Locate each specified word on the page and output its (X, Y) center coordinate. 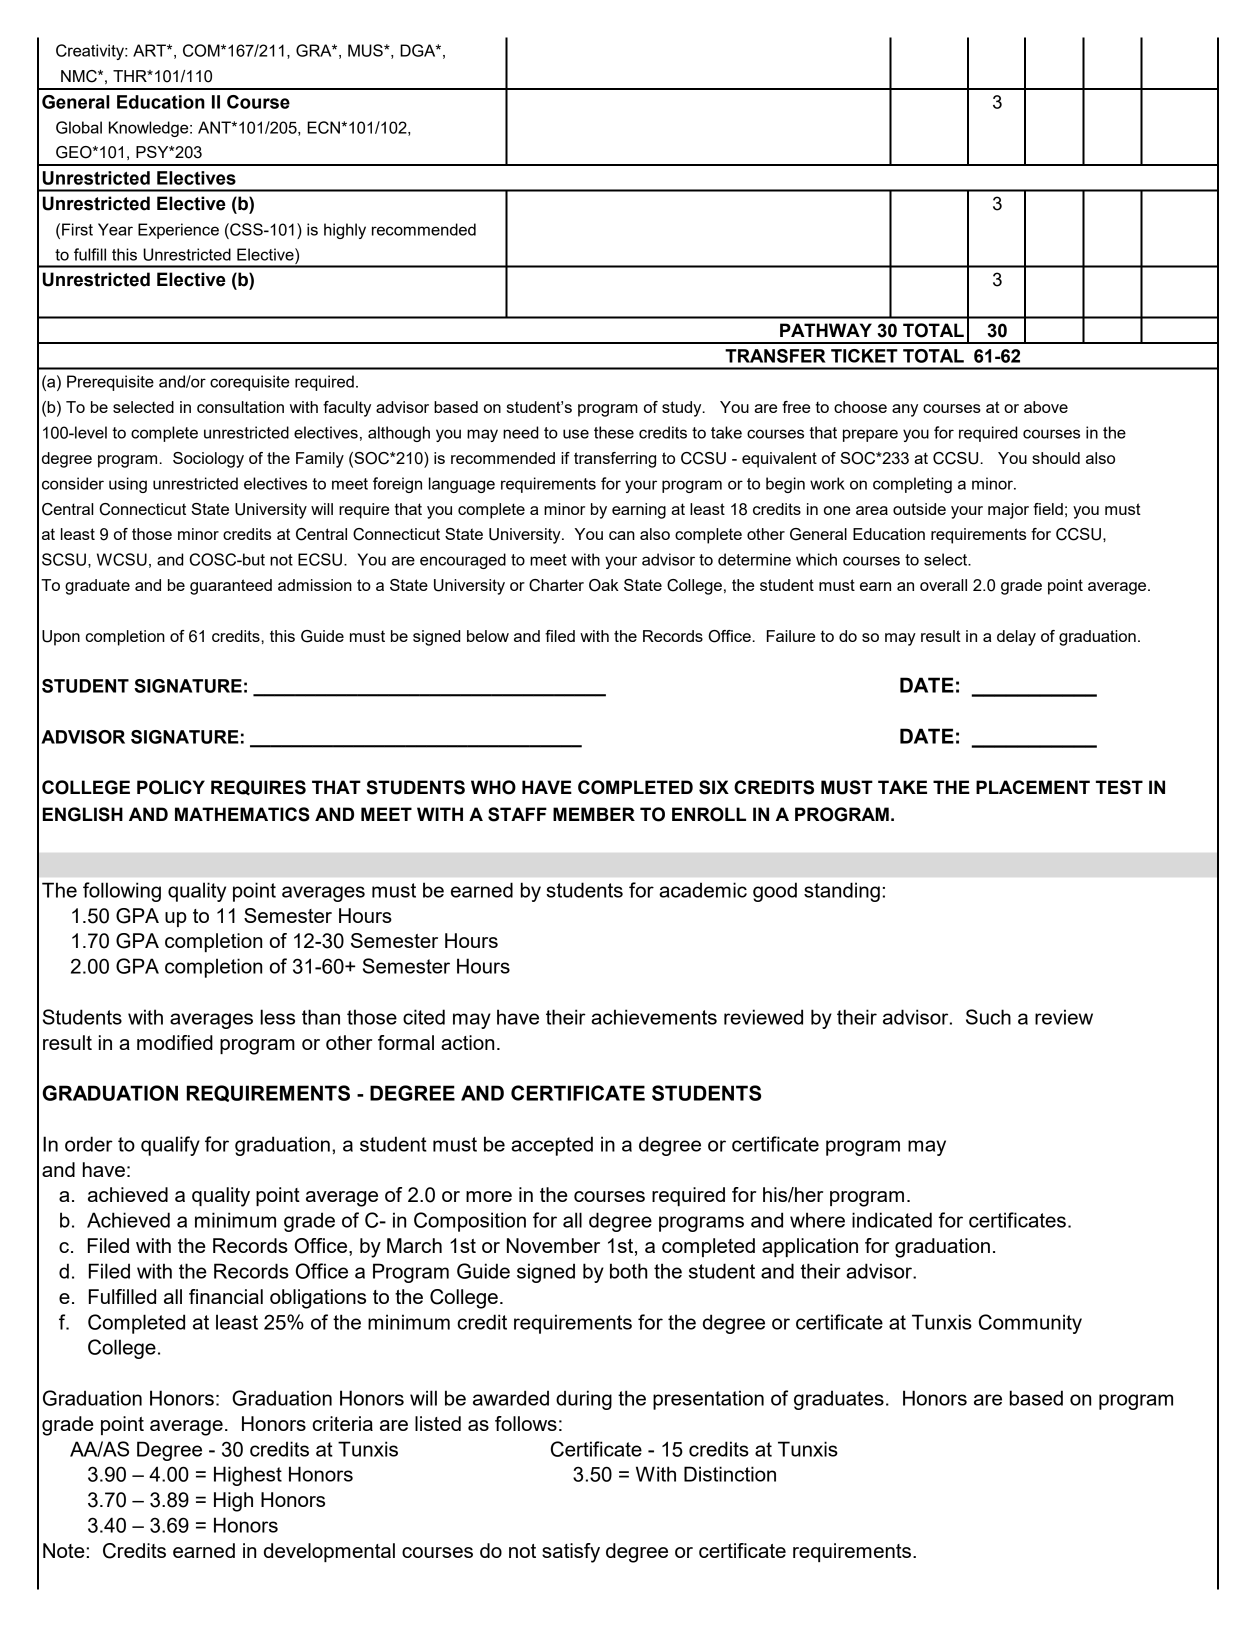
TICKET (864, 356)
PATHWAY (826, 330)
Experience (178, 231)
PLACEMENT (1033, 787)
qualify (170, 1146)
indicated (892, 1220)
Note (64, 1550)
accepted (552, 1146)
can (622, 535)
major (1008, 511)
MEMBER (594, 814)
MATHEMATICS (242, 814)
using (128, 485)
